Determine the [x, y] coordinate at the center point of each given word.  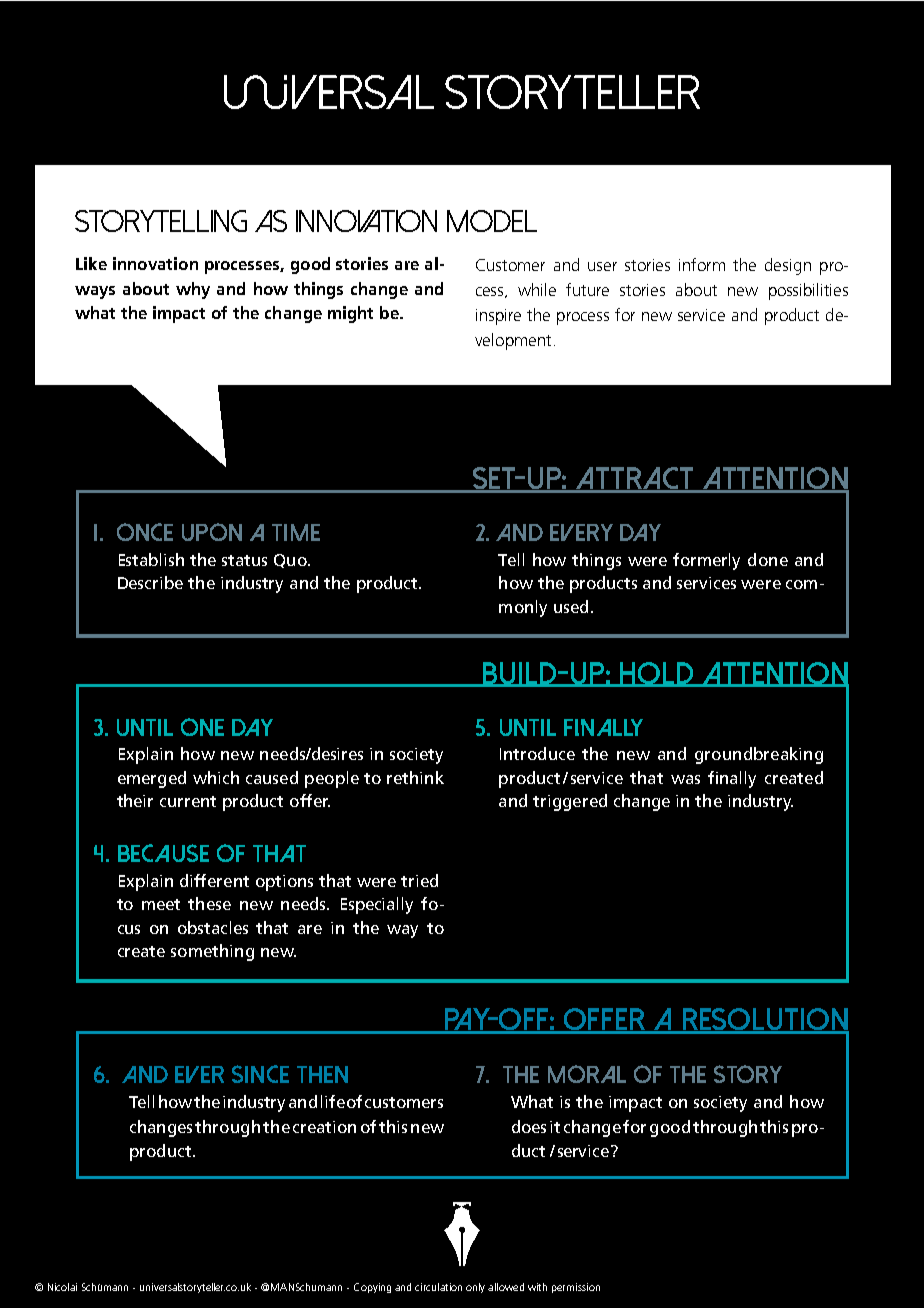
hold [657, 674]
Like [91, 263]
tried [419, 880]
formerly [706, 561]
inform [702, 264]
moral [587, 1074]
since [260, 1074]
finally [732, 779]
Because [163, 853]
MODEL [492, 221]
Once [145, 532]
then [322, 1074]
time [296, 532]
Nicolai [62, 1287]
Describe [150, 582]
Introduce [537, 753]
